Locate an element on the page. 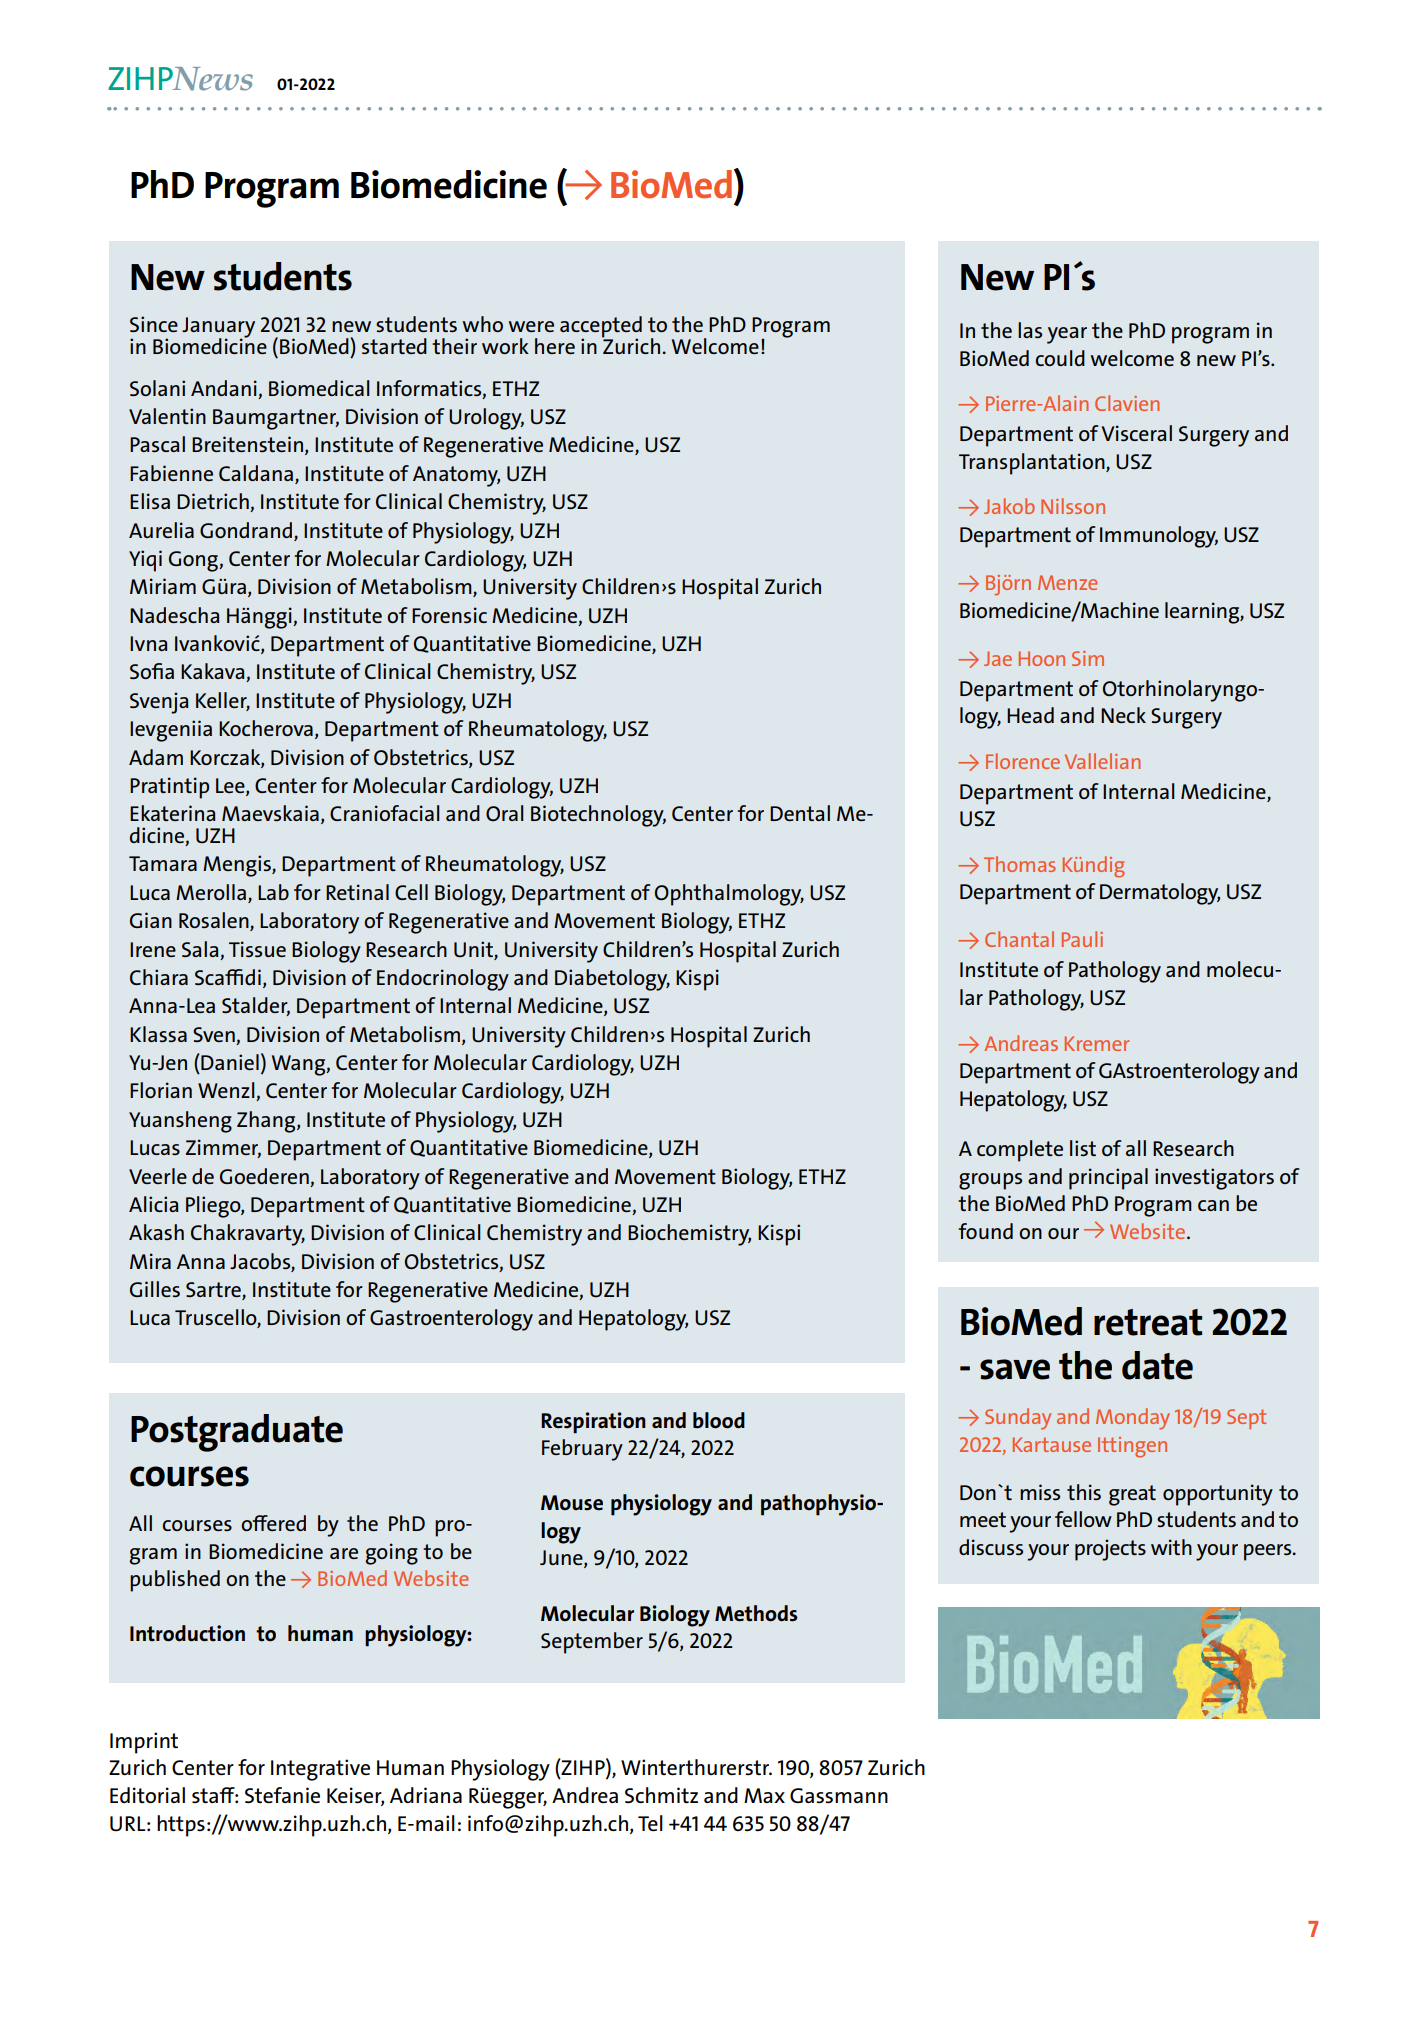 The image size is (1428, 2019). Postgraduate is located at coordinates (237, 1433).
